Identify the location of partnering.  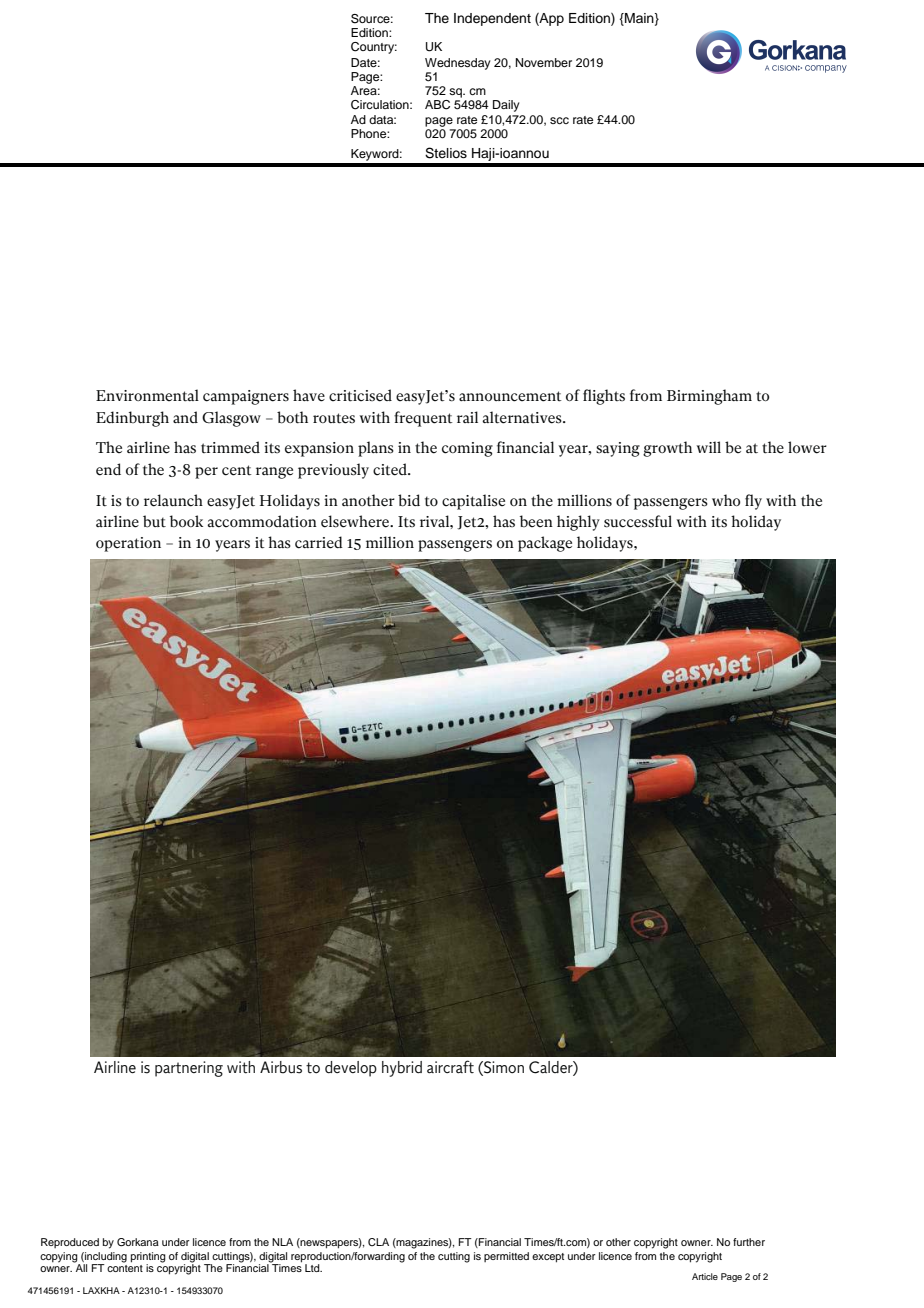
(189, 1069).
